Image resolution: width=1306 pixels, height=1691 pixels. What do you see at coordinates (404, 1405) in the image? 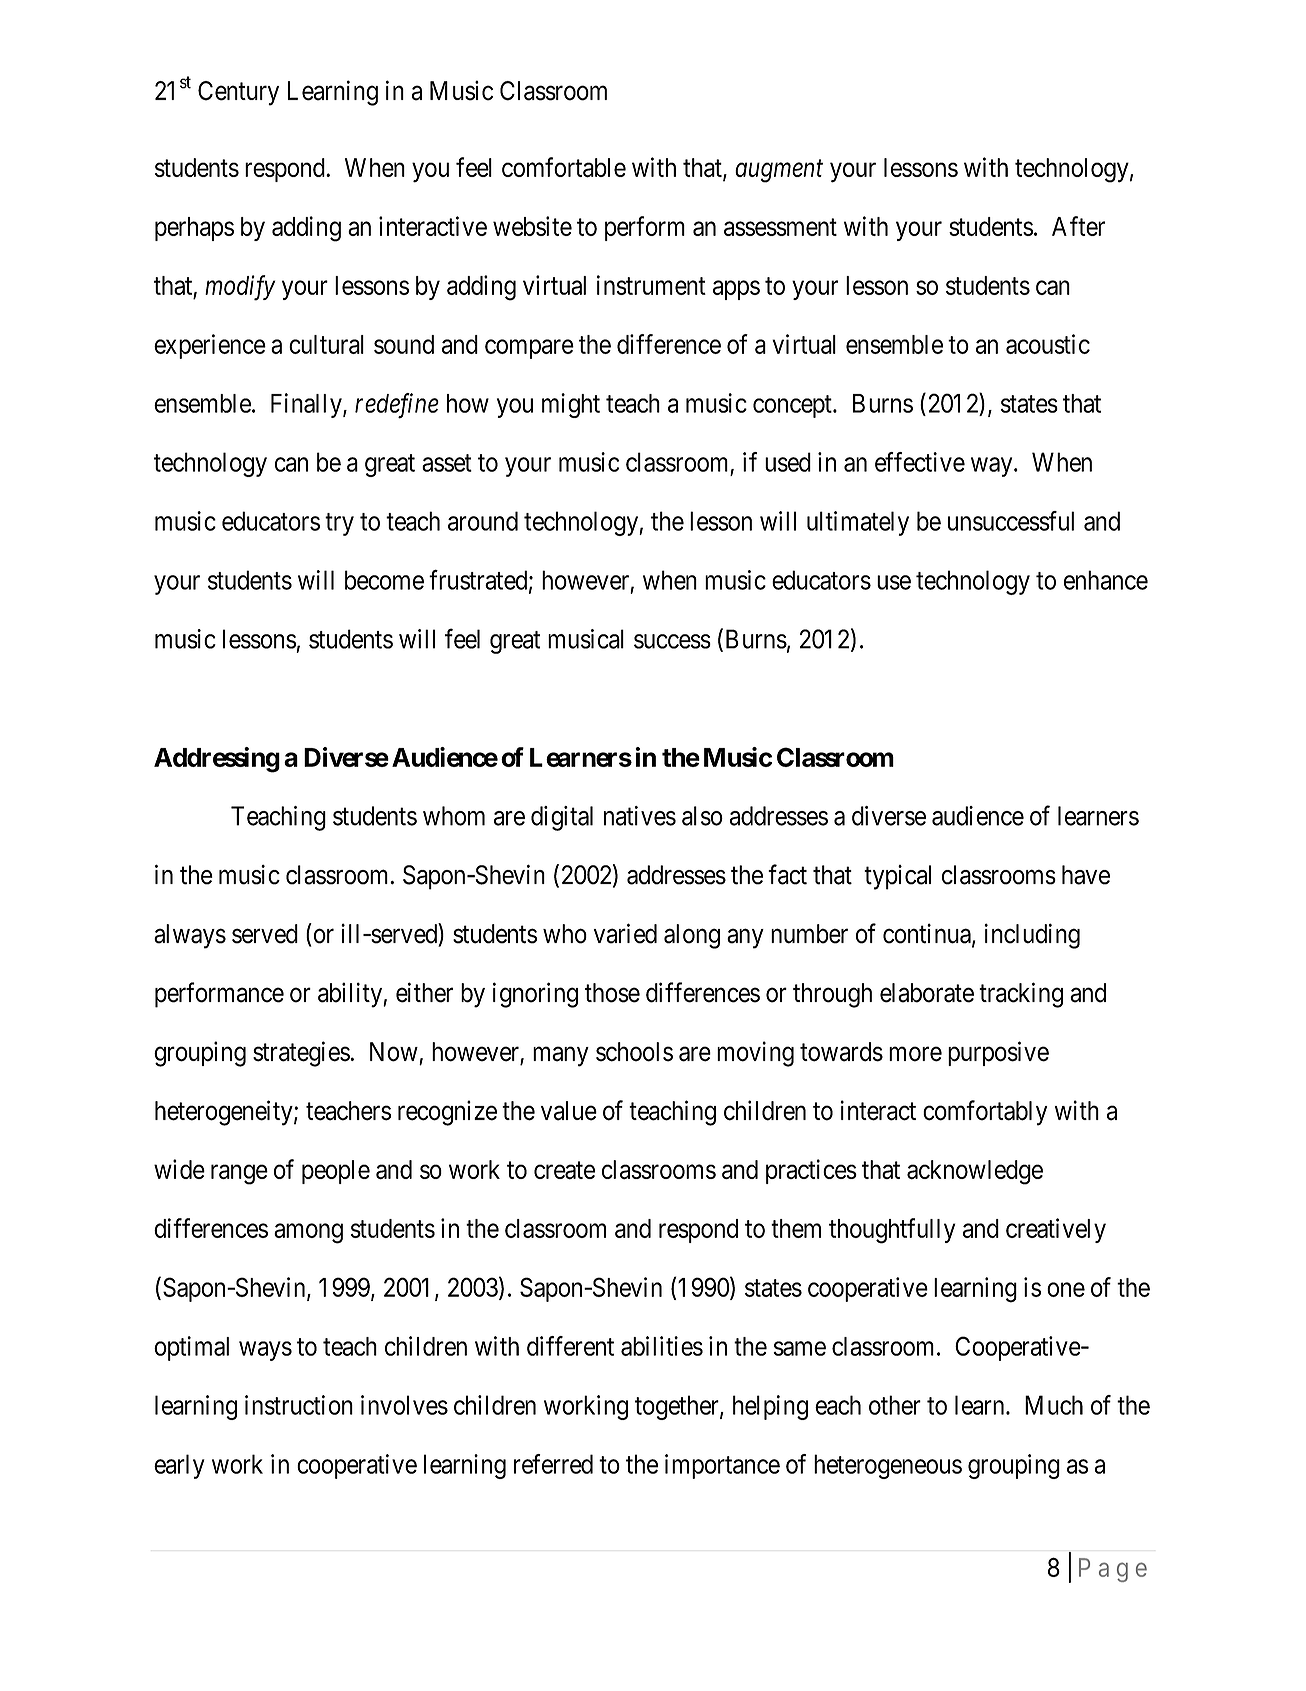
I see `involves` at bounding box center [404, 1405].
